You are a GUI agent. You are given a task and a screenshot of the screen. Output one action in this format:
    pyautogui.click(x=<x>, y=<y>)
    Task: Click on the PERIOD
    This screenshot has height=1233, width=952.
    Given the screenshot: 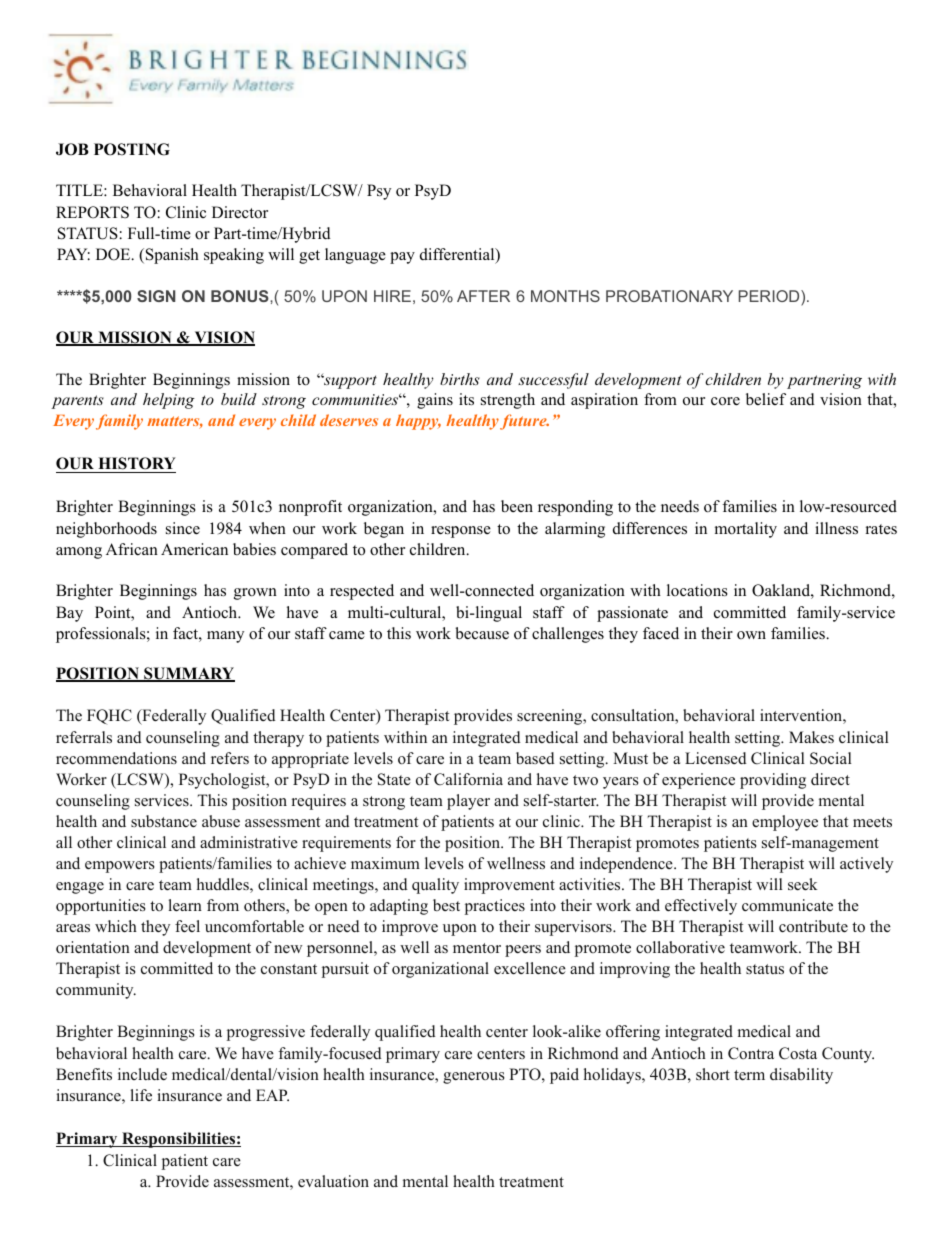 What is the action you would take?
    pyautogui.click(x=770, y=296)
